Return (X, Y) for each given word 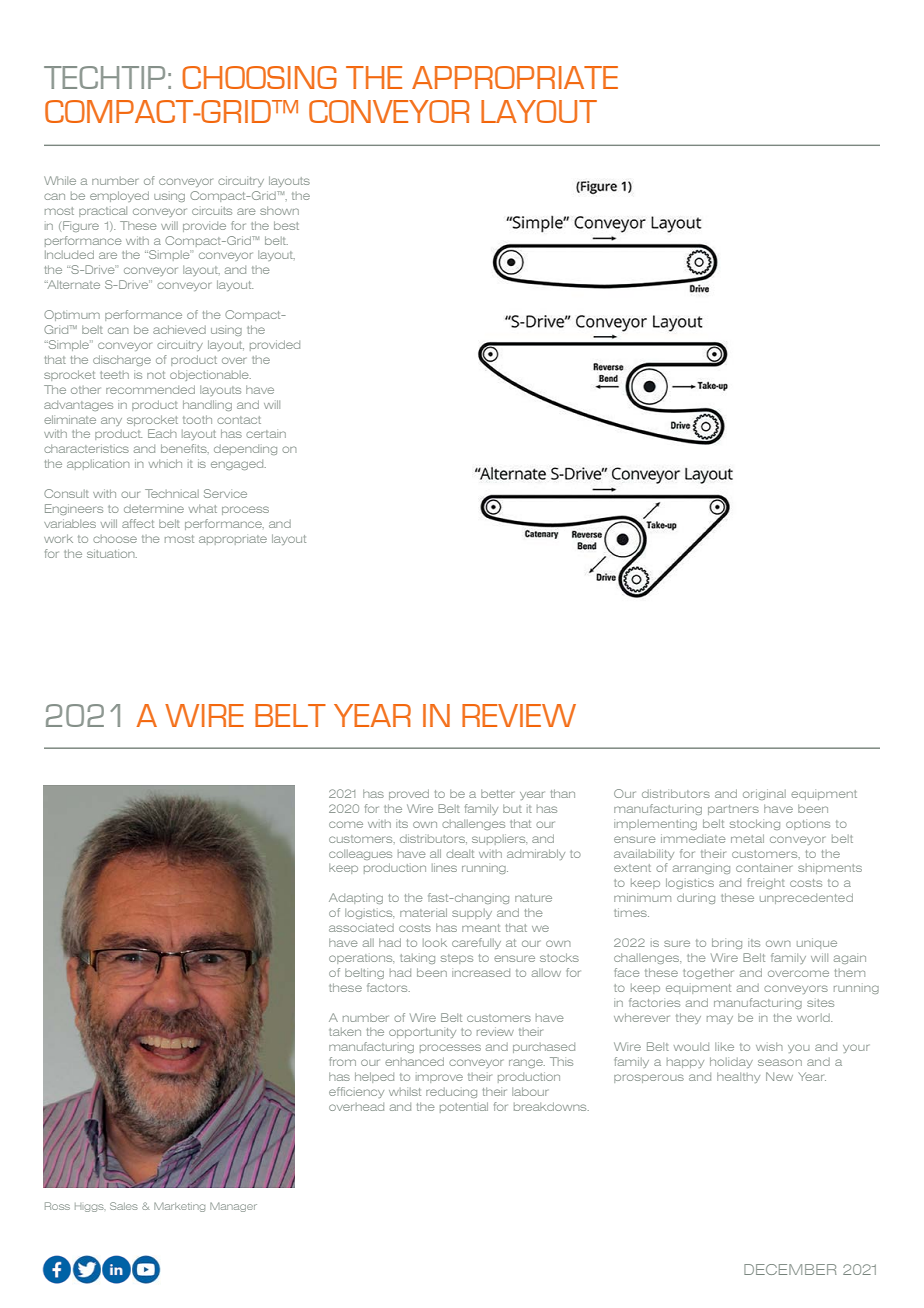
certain (266, 434)
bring (727, 943)
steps (457, 959)
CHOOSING (259, 77)
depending (245, 450)
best (286, 225)
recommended (150, 389)
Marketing (179, 1207)
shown (279, 211)
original (764, 794)
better (497, 794)
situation (112, 553)
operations (361, 959)
